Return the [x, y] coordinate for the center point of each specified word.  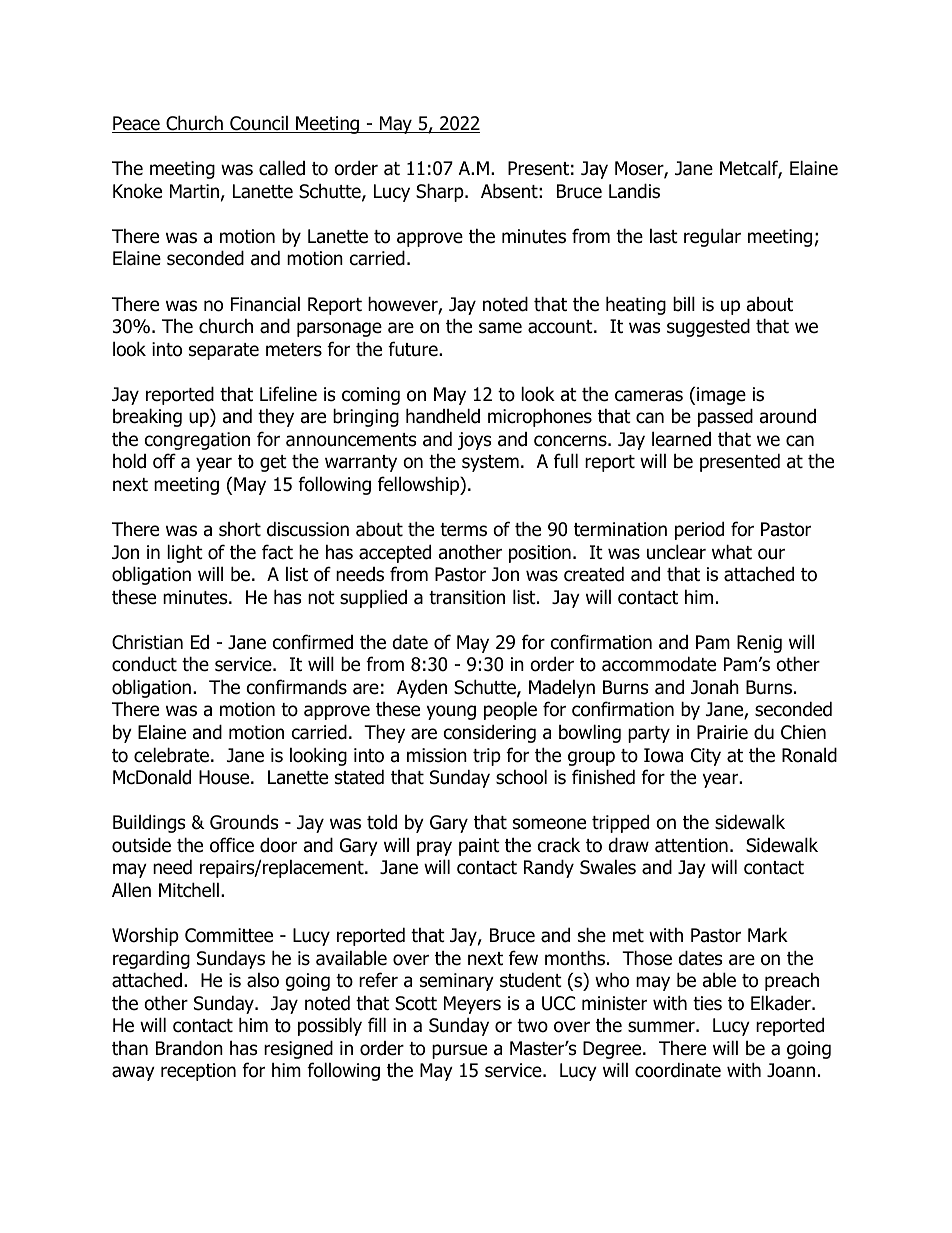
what [732, 552]
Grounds [244, 822]
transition [467, 597]
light [185, 553]
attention [691, 845]
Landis [634, 191]
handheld [443, 416]
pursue [459, 1051]
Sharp [441, 192]
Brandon [189, 1048]
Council [259, 124]
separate [224, 351]
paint [479, 847]
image [721, 396]
